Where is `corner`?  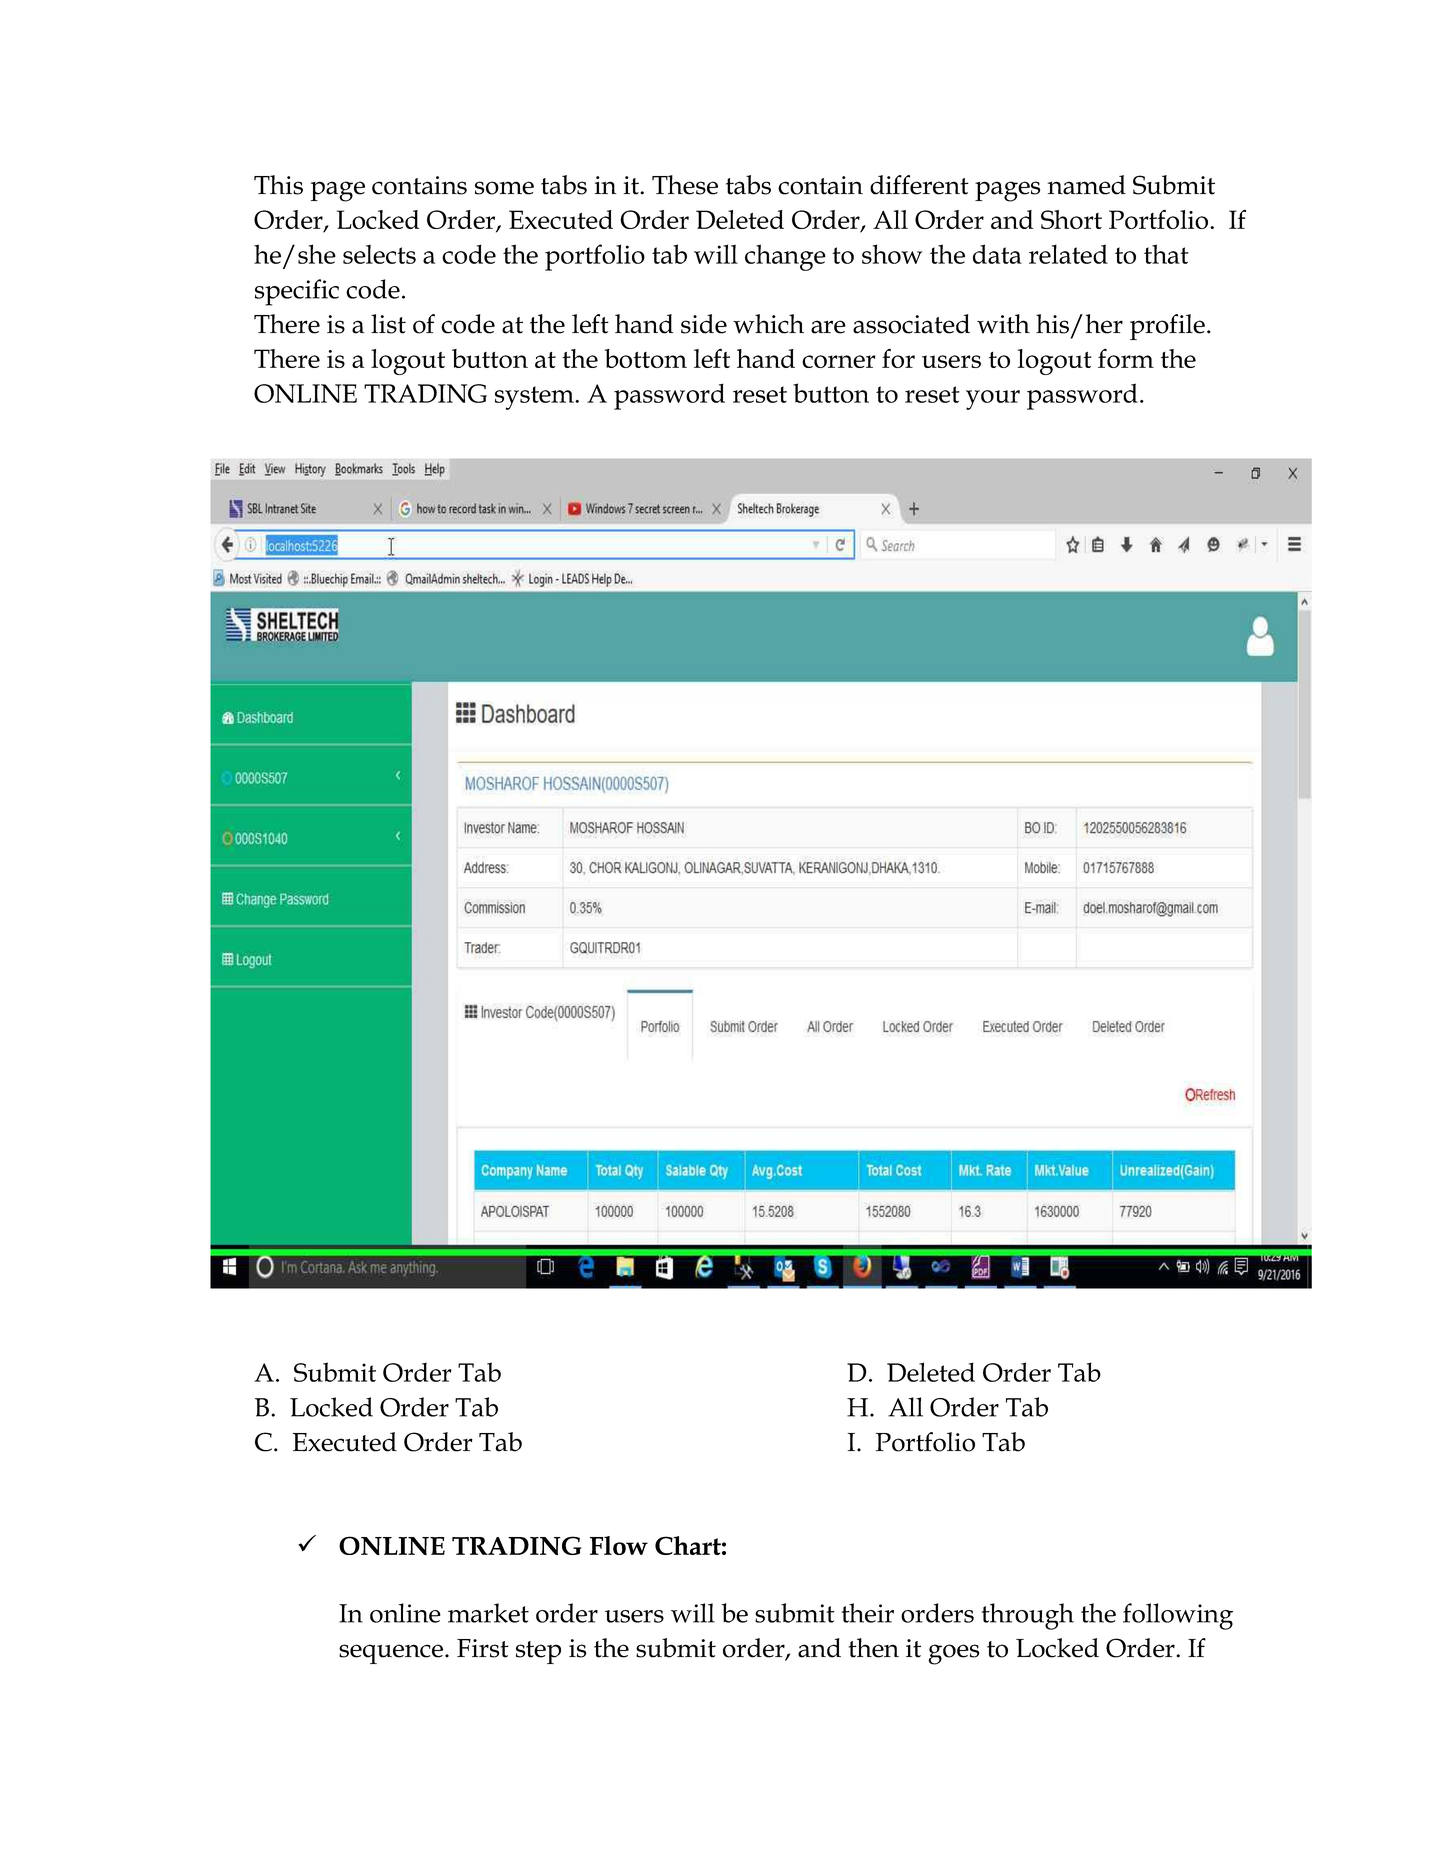 corner is located at coordinates (839, 361).
